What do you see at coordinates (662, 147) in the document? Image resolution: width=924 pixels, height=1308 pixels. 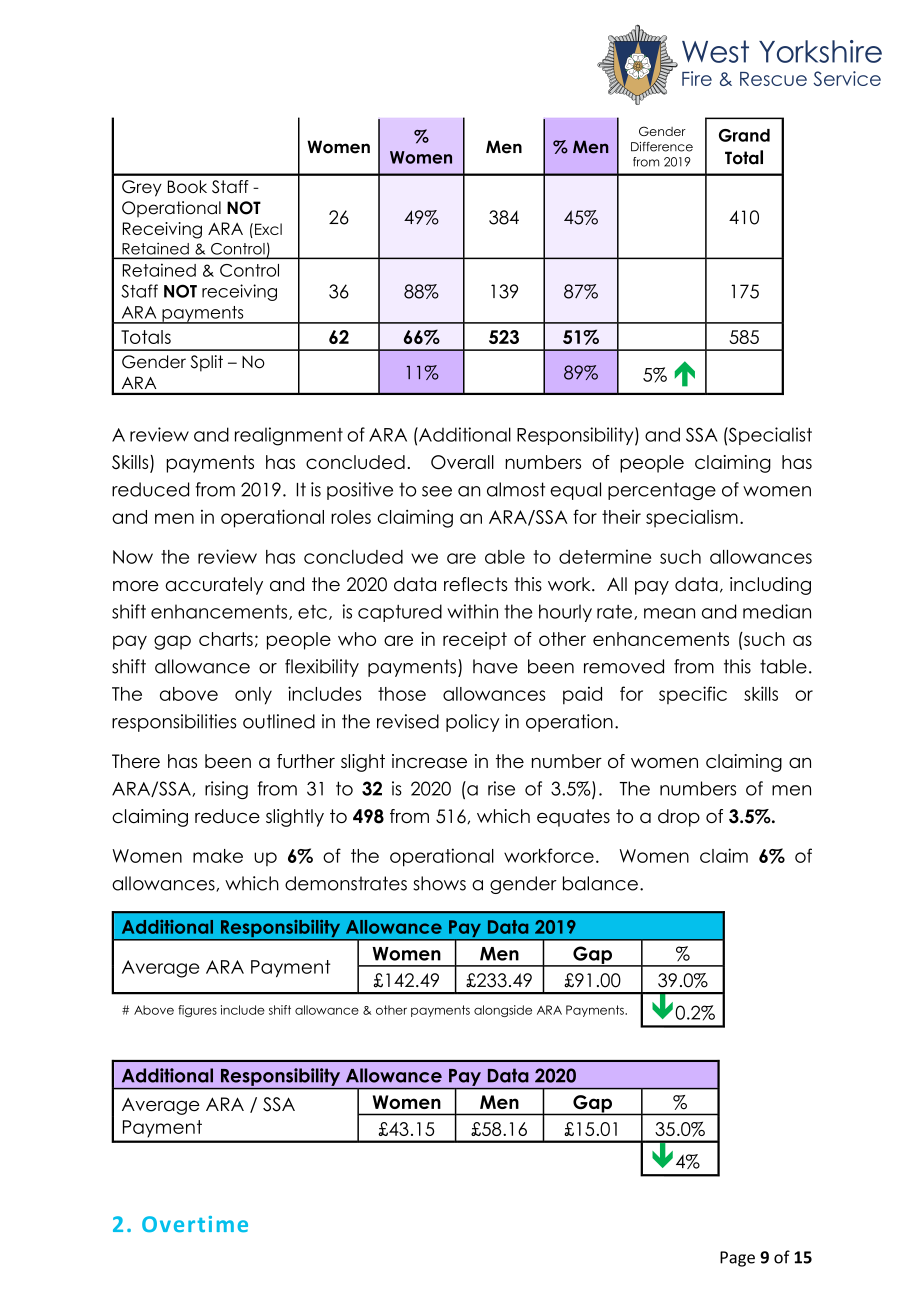 I see `Difference` at bounding box center [662, 147].
